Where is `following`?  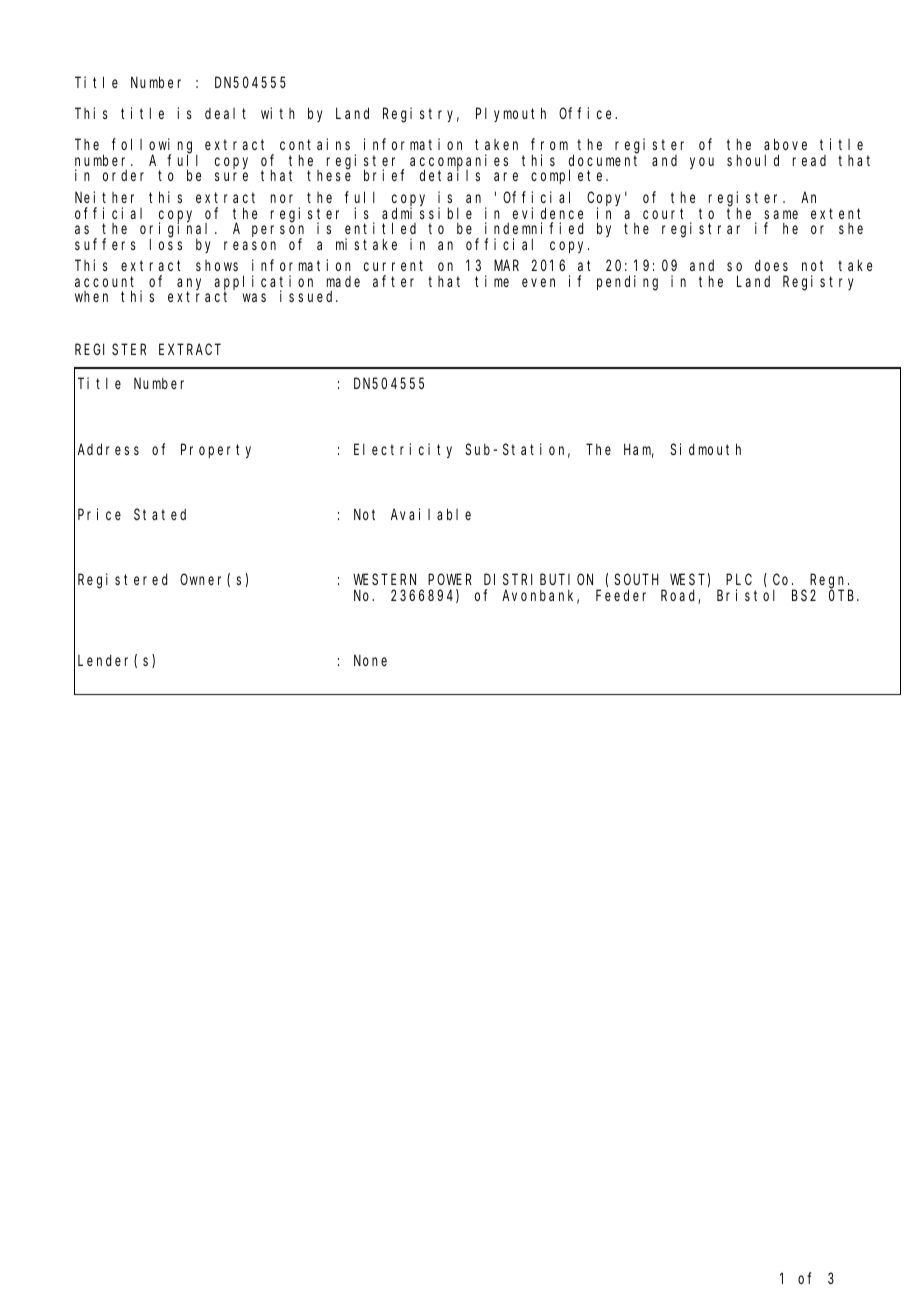
following is located at coordinates (155, 147).
